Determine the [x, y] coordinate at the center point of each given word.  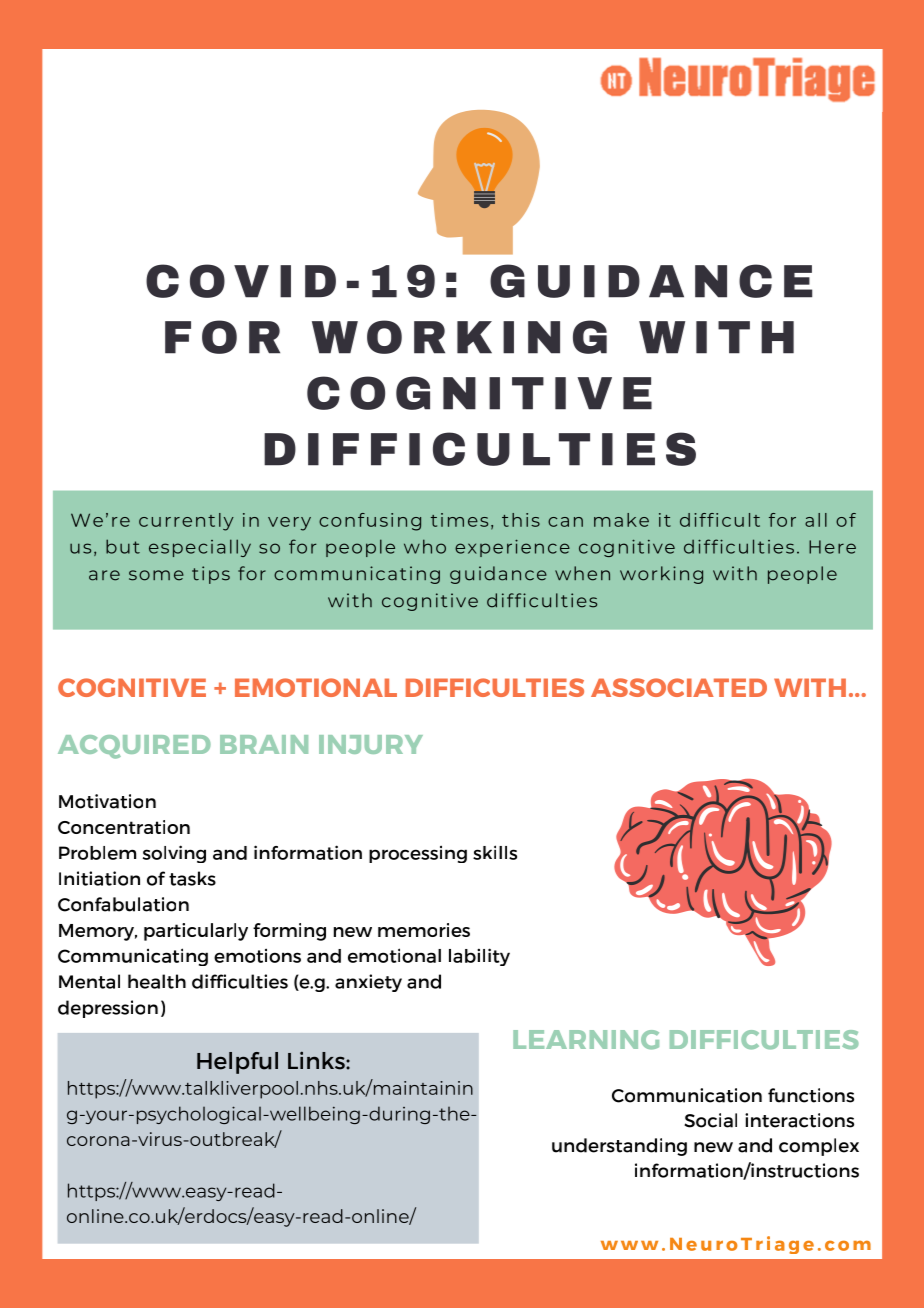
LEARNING [586, 1040]
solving [174, 854]
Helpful [237, 1063]
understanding [619, 1147]
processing [418, 854]
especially [200, 548]
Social [710, 1120]
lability [479, 957]
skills [495, 852]
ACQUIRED [134, 747]
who [425, 546]
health [157, 981]
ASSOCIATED [679, 687]
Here [832, 547]
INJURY [371, 744]
